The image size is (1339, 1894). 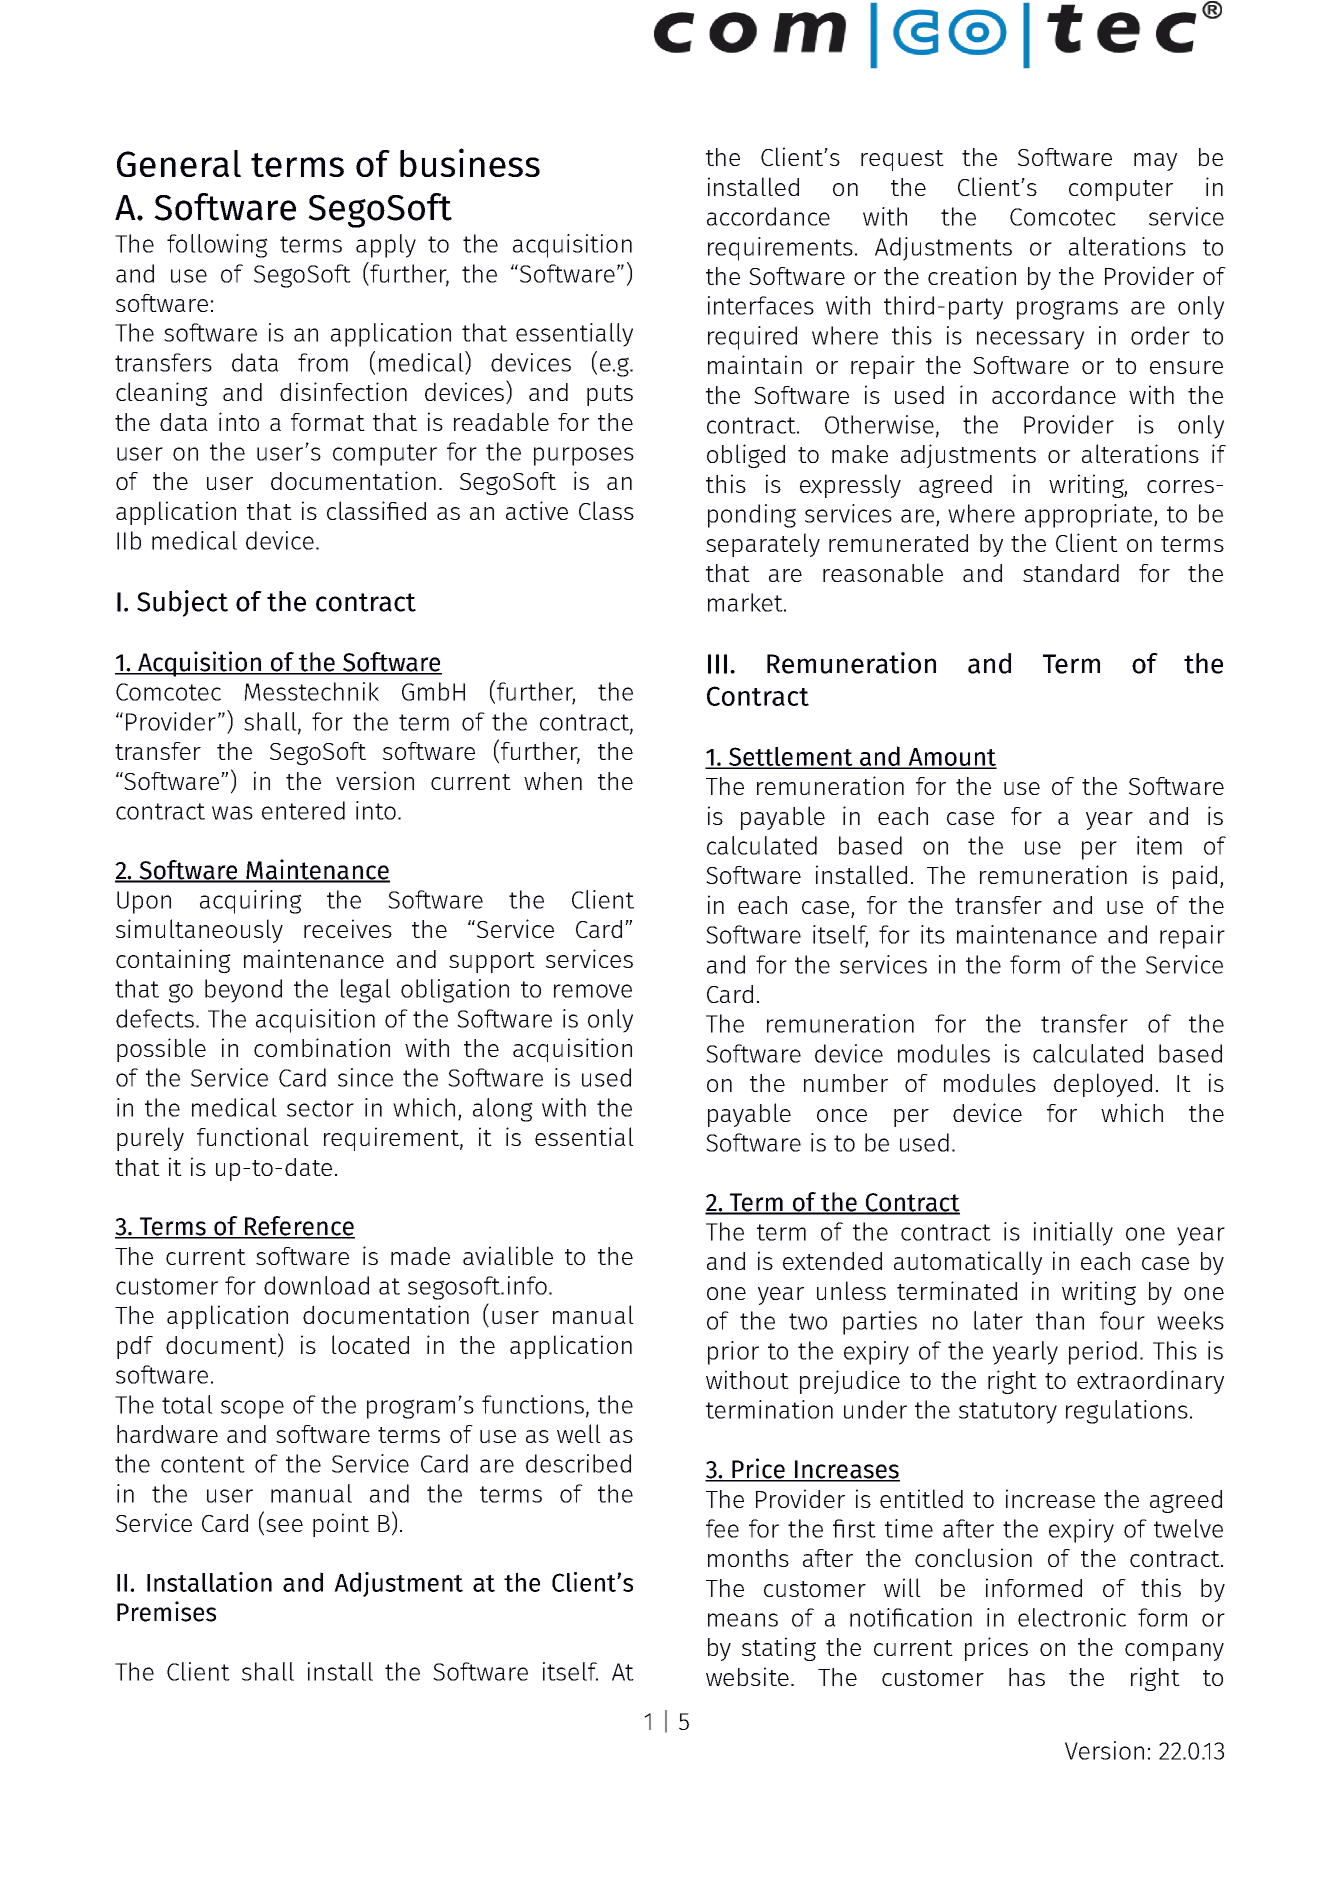 What do you see at coordinates (316, 1285) in the screenshot?
I see `download` at bounding box center [316, 1285].
